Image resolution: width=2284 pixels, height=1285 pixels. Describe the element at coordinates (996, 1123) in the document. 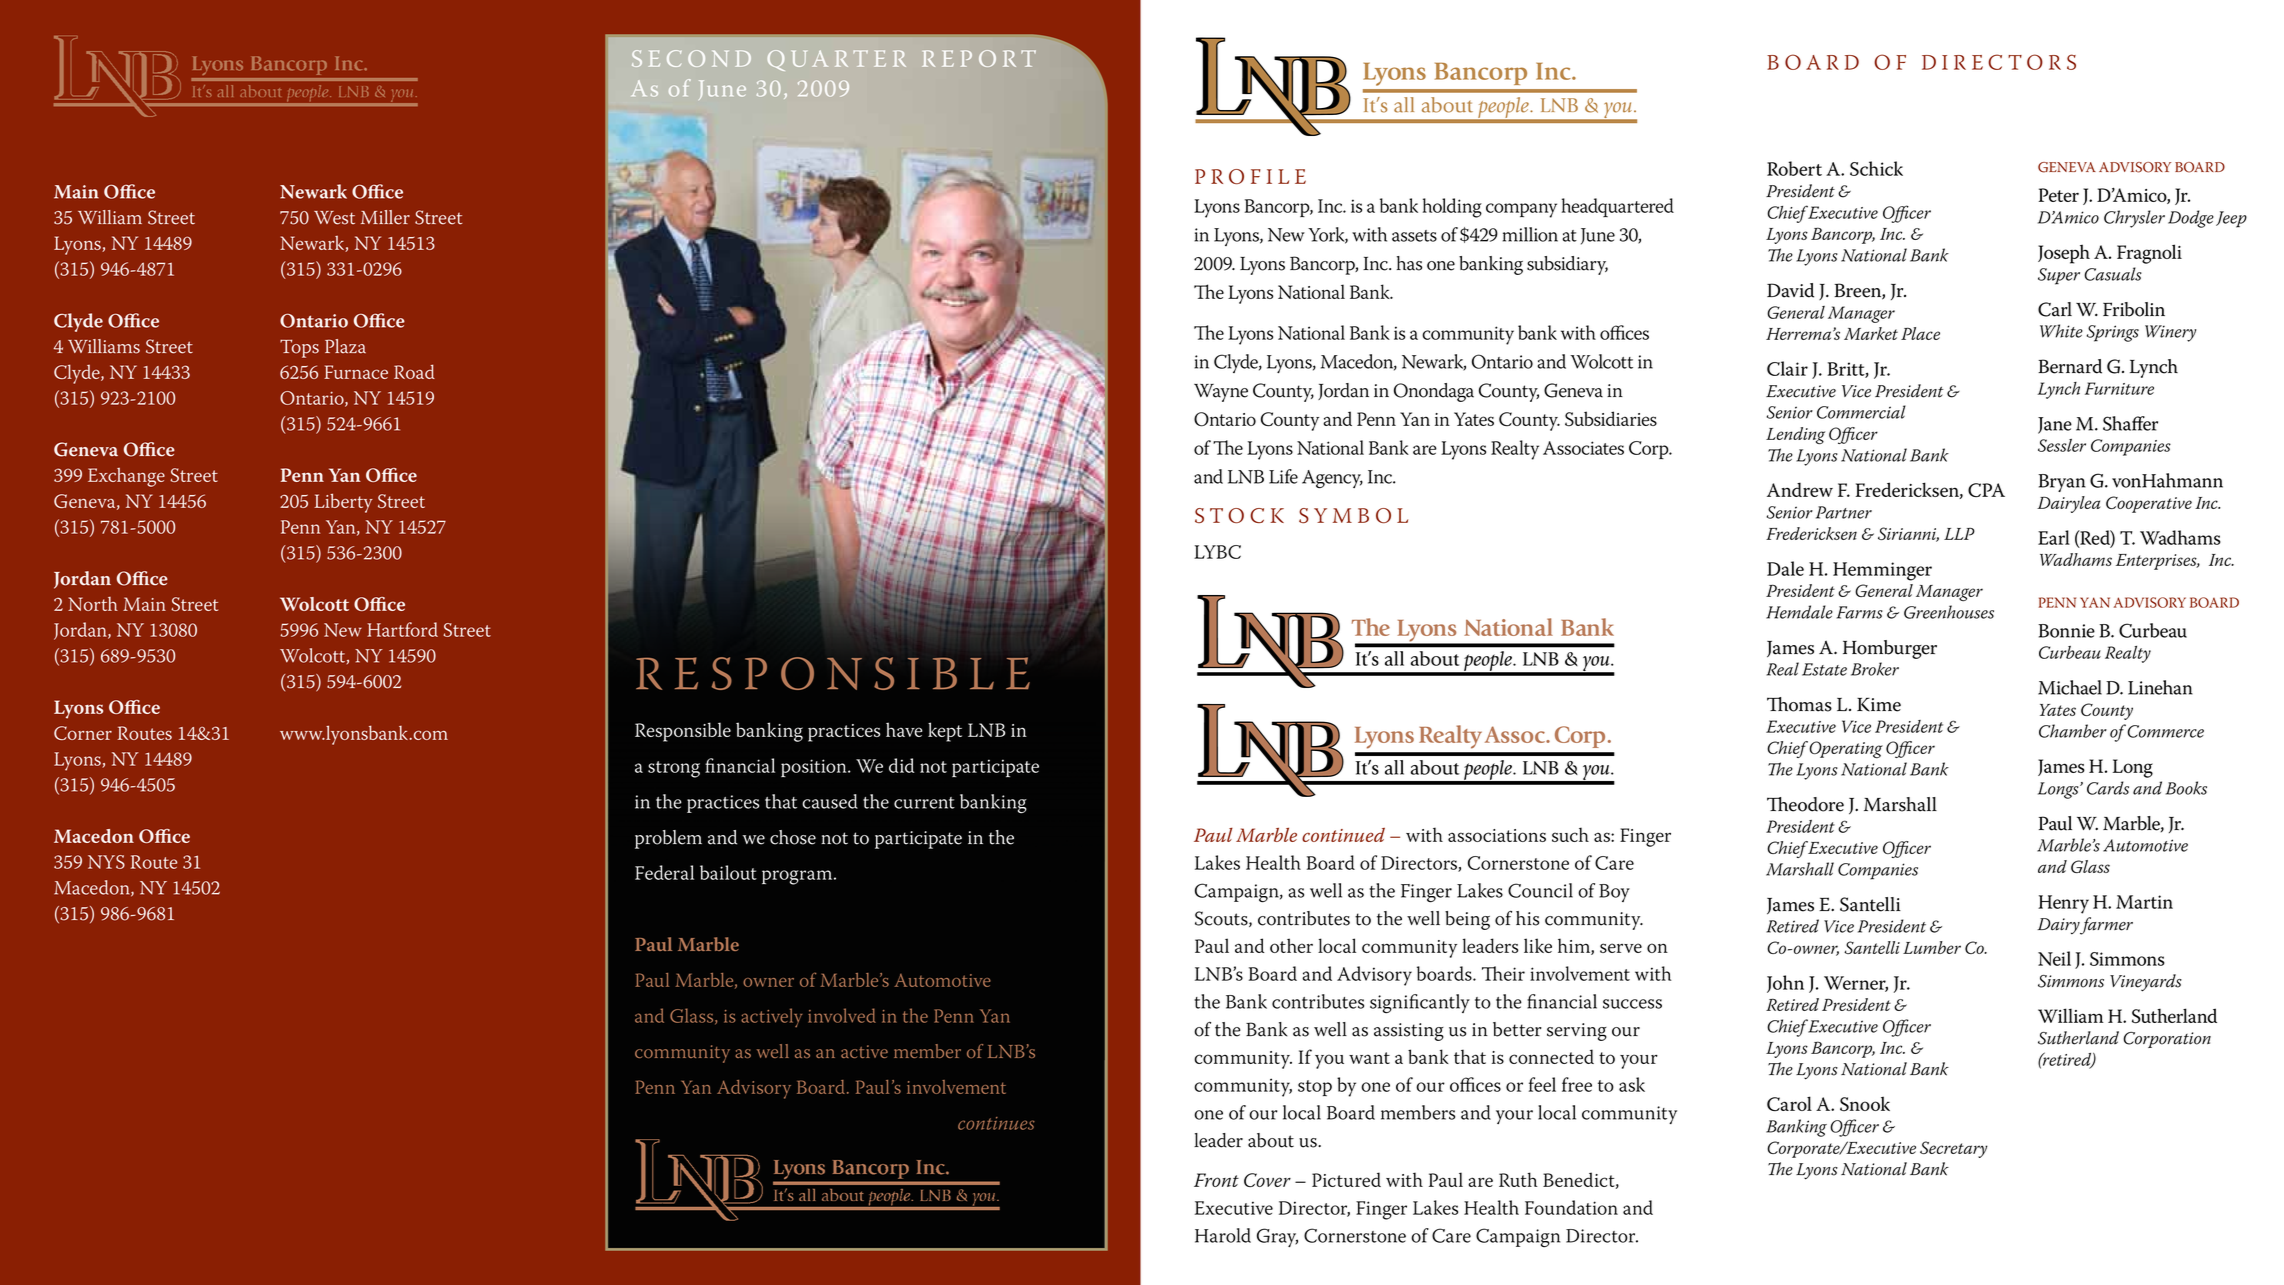

I see `continues` at that location.
